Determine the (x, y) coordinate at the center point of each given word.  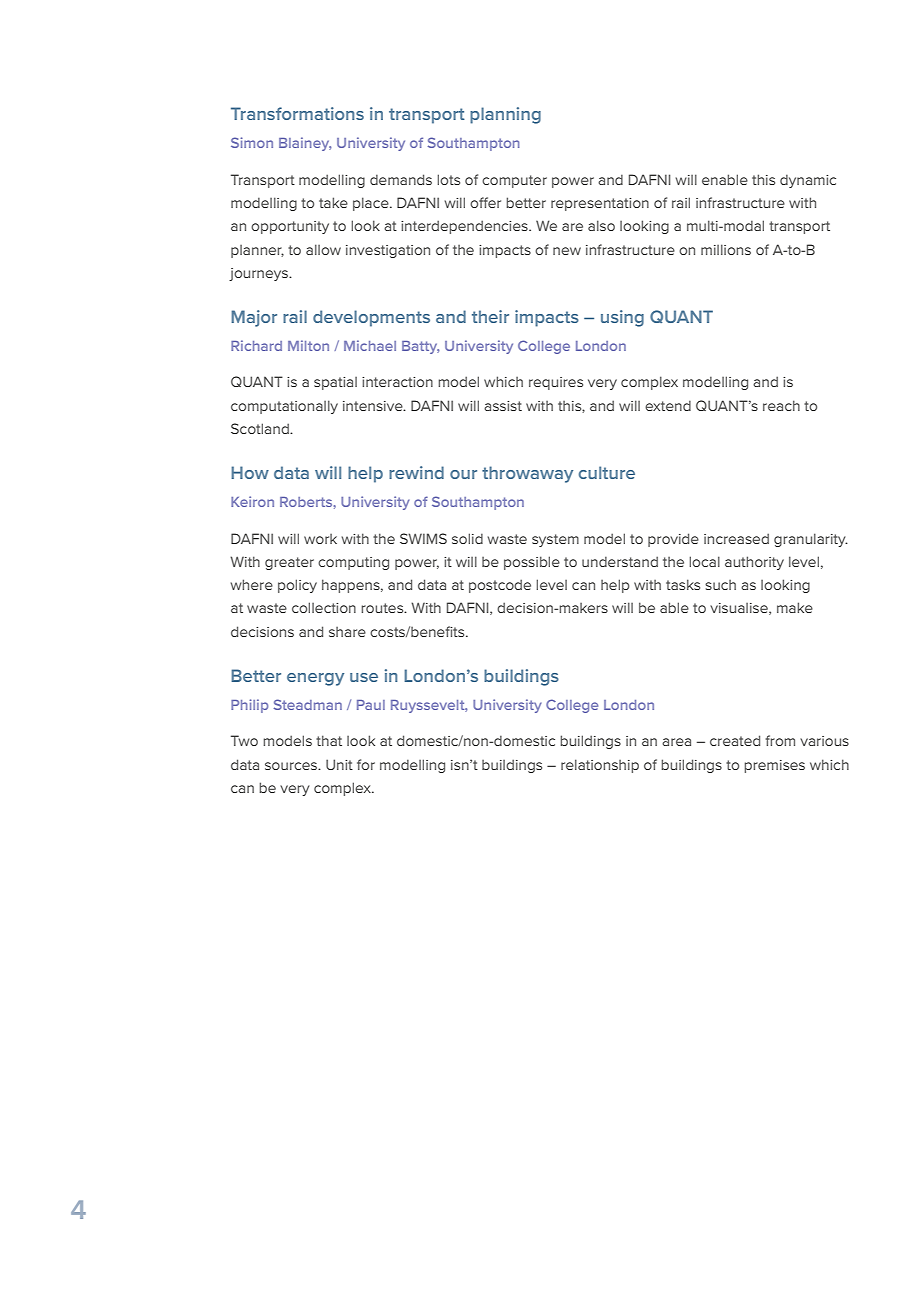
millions (726, 249)
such (720, 585)
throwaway (527, 474)
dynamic (808, 181)
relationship (600, 766)
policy (297, 586)
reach (781, 405)
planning (505, 115)
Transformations (297, 113)
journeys (259, 274)
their (490, 316)
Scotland (261, 428)
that (329, 740)
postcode (500, 586)
